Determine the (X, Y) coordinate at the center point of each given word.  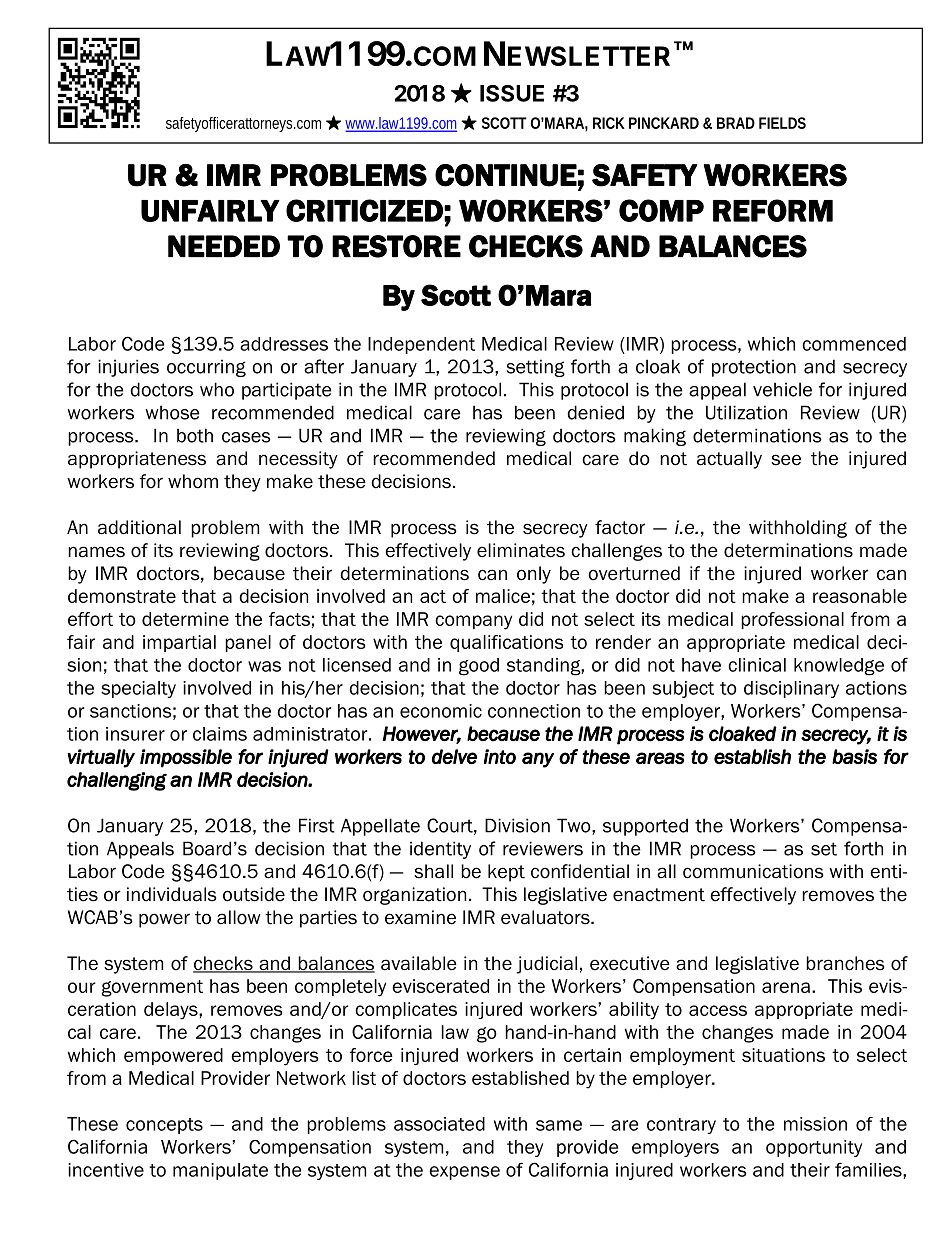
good (479, 667)
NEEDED (224, 246)
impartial (179, 643)
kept (506, 873)
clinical (757, 665)
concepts (164, 1126)
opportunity (814, 1148)
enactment (659, 895)
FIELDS (782, 123)
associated (439, 1124)
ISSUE (512, 93)
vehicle (782, 389)
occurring (206, 368)
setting (535, 368)
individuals (172, 894)
